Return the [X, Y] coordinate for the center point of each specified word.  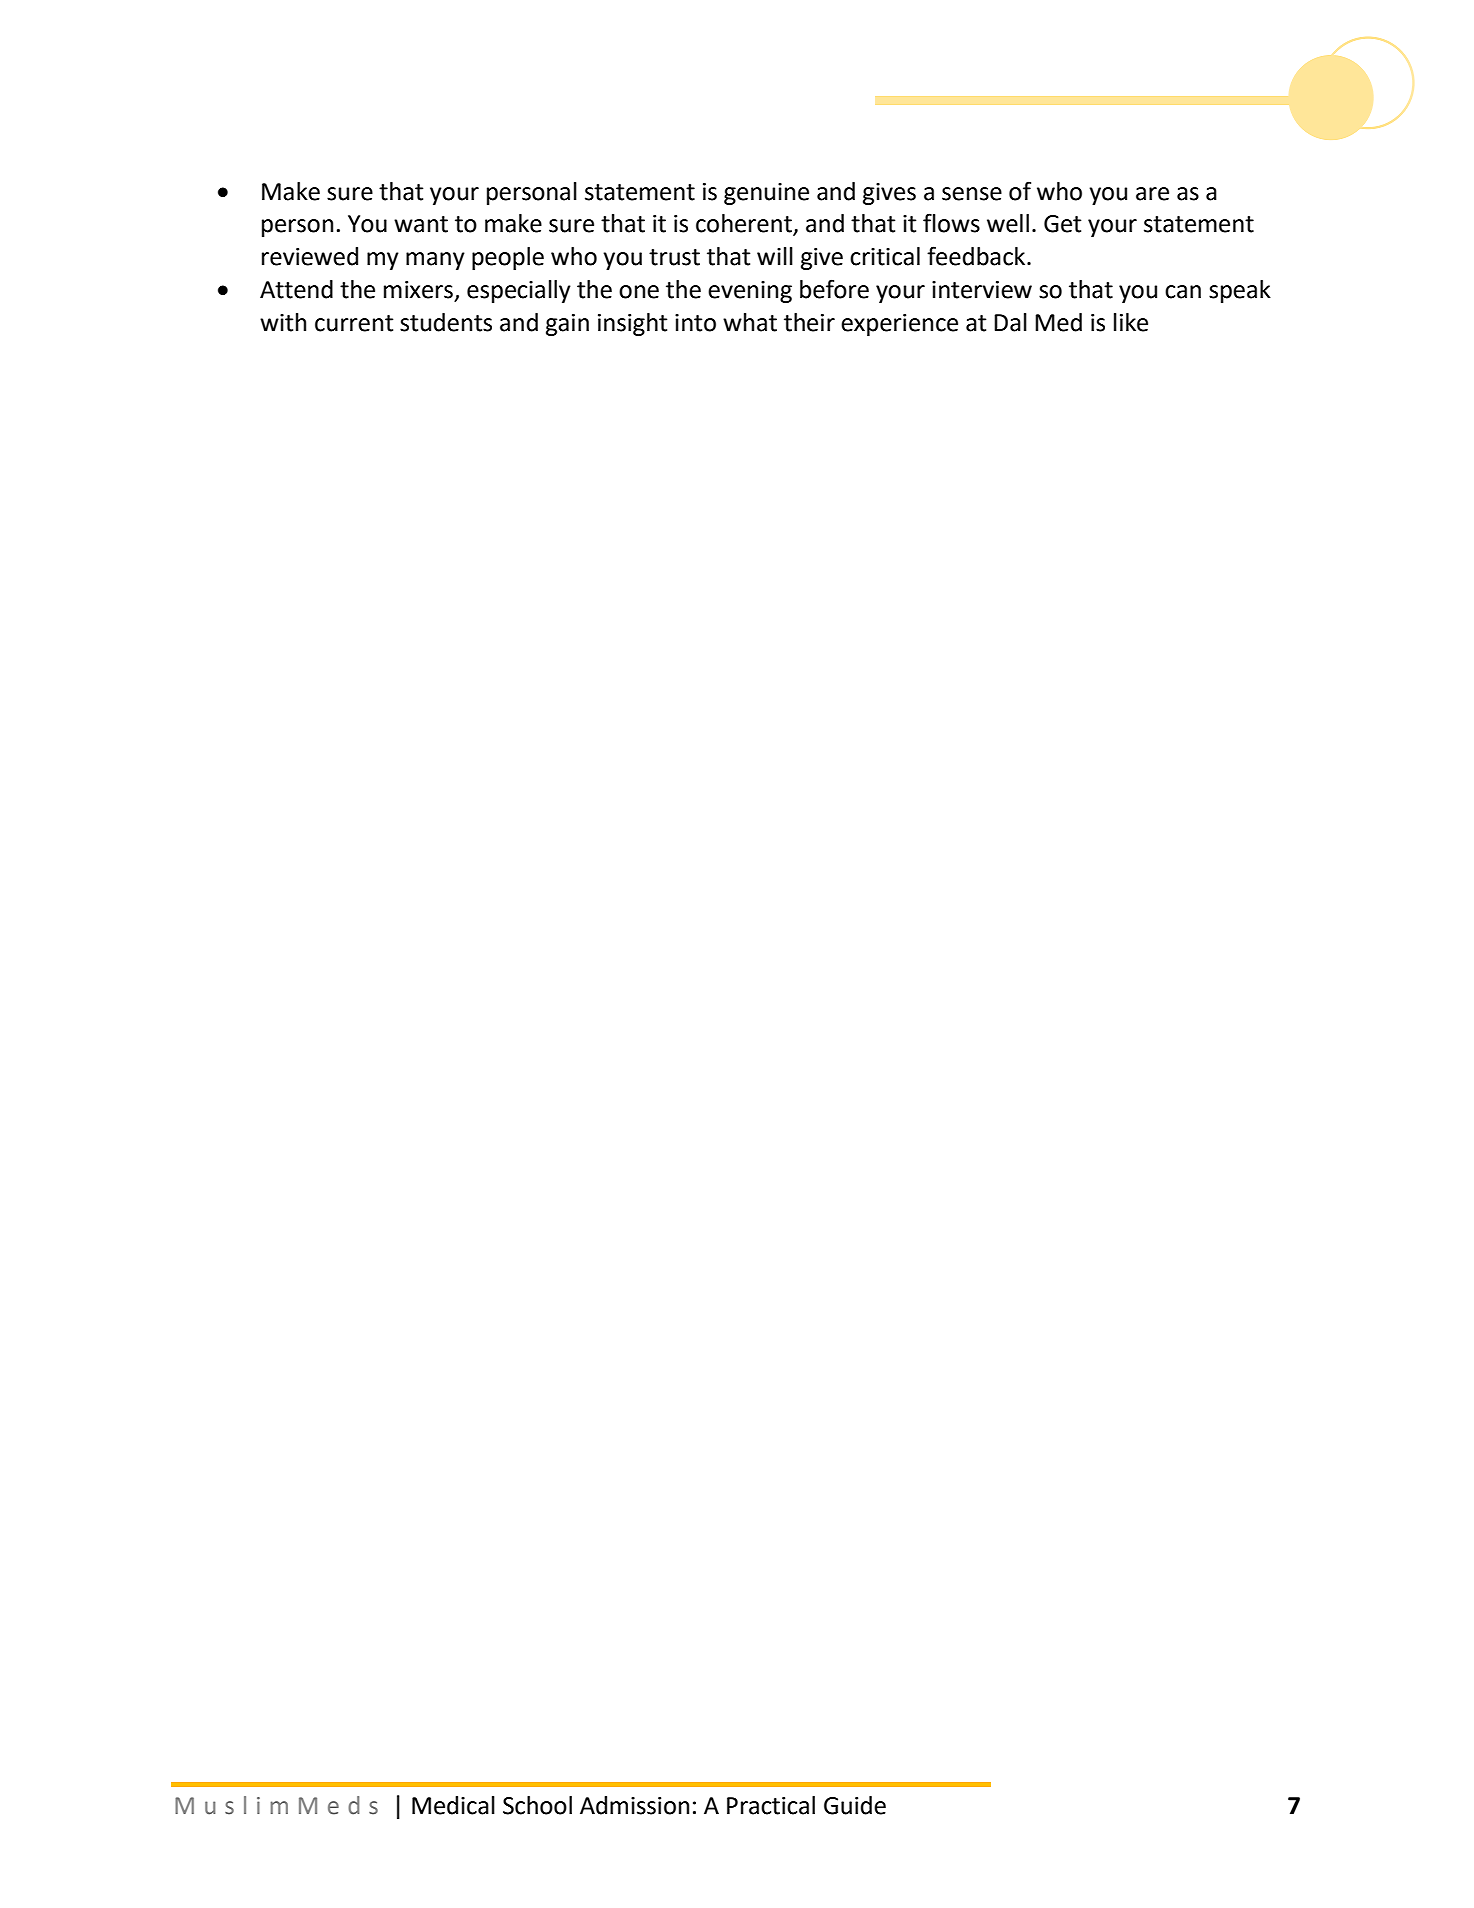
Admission [634, 1805]
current [354, 323]
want [421, 224]
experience [899, 325]
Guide [855, 1805]
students [446, 322]
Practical [771, 1805]
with [283, 322]
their [809, 322]
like [1131, 322]
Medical [453, 1805]
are [1152, 194]
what [750, 322]
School [537, 1805]
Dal [1010, 322]
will [775, 256]
